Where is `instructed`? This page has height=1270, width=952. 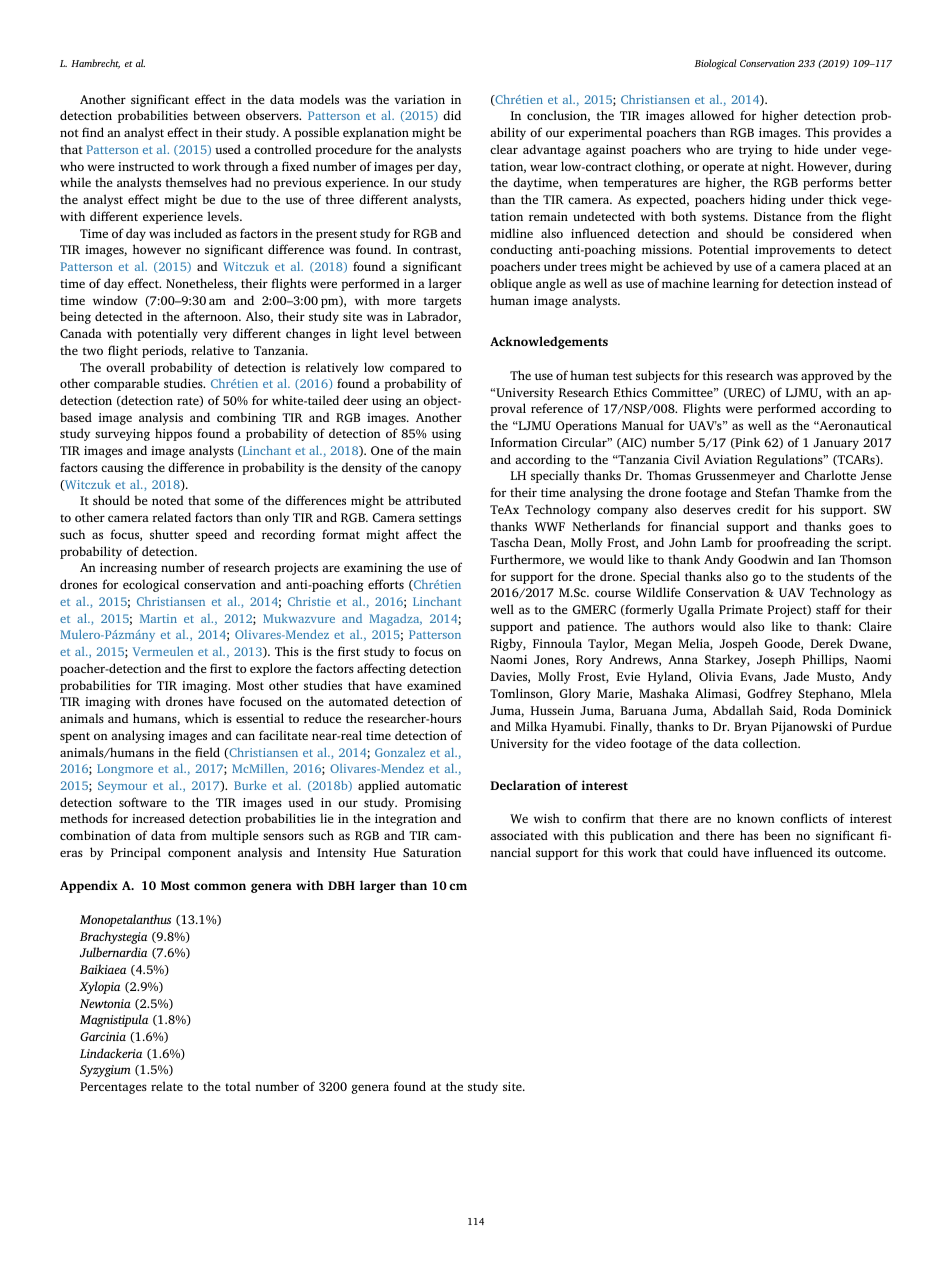 instructed is located at coordinates (146, 166).
